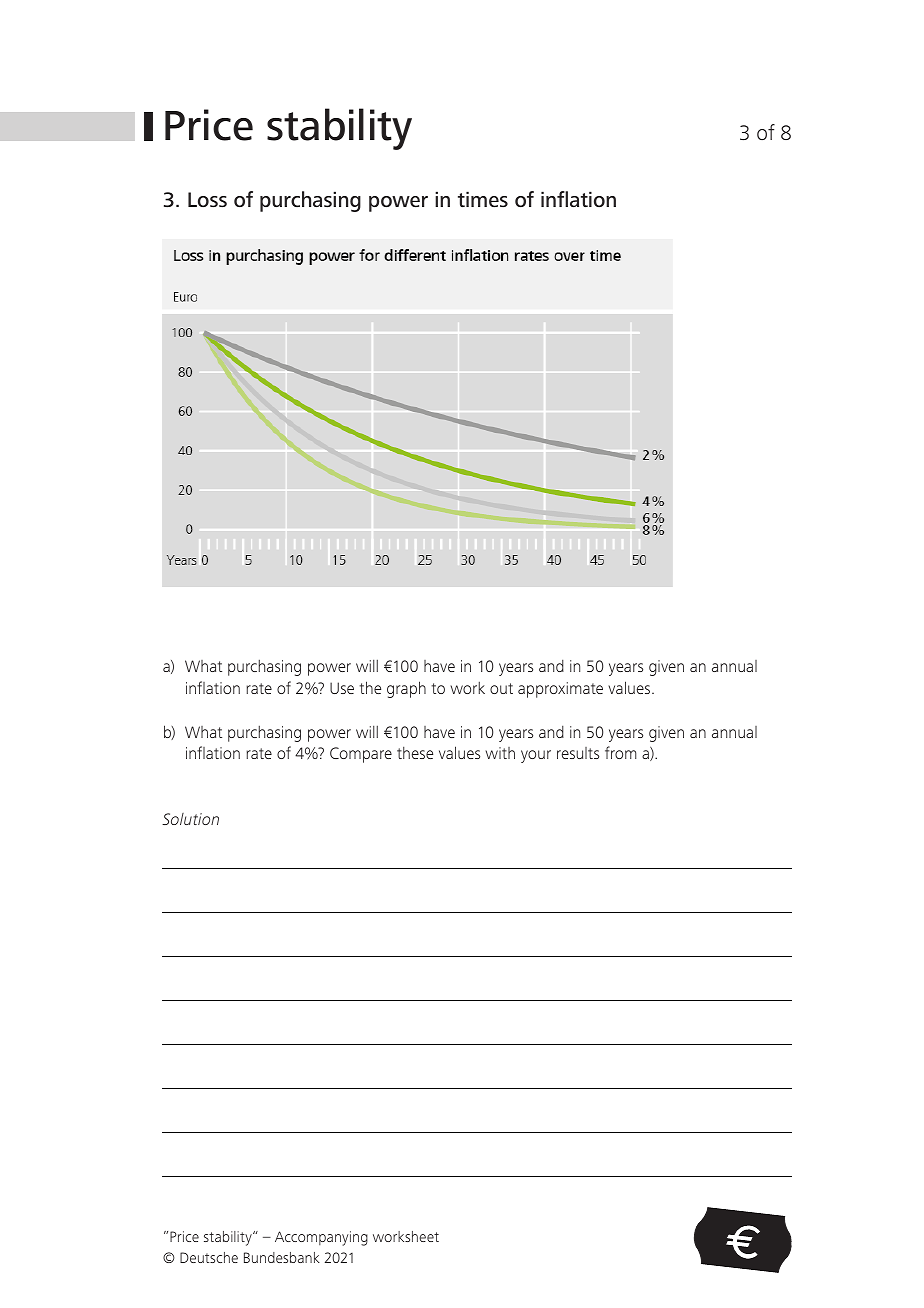 This image has width=924, height=1308. Describe the element at coordinates (321, 1238) in the image. I see `Accompanying` at that location.
